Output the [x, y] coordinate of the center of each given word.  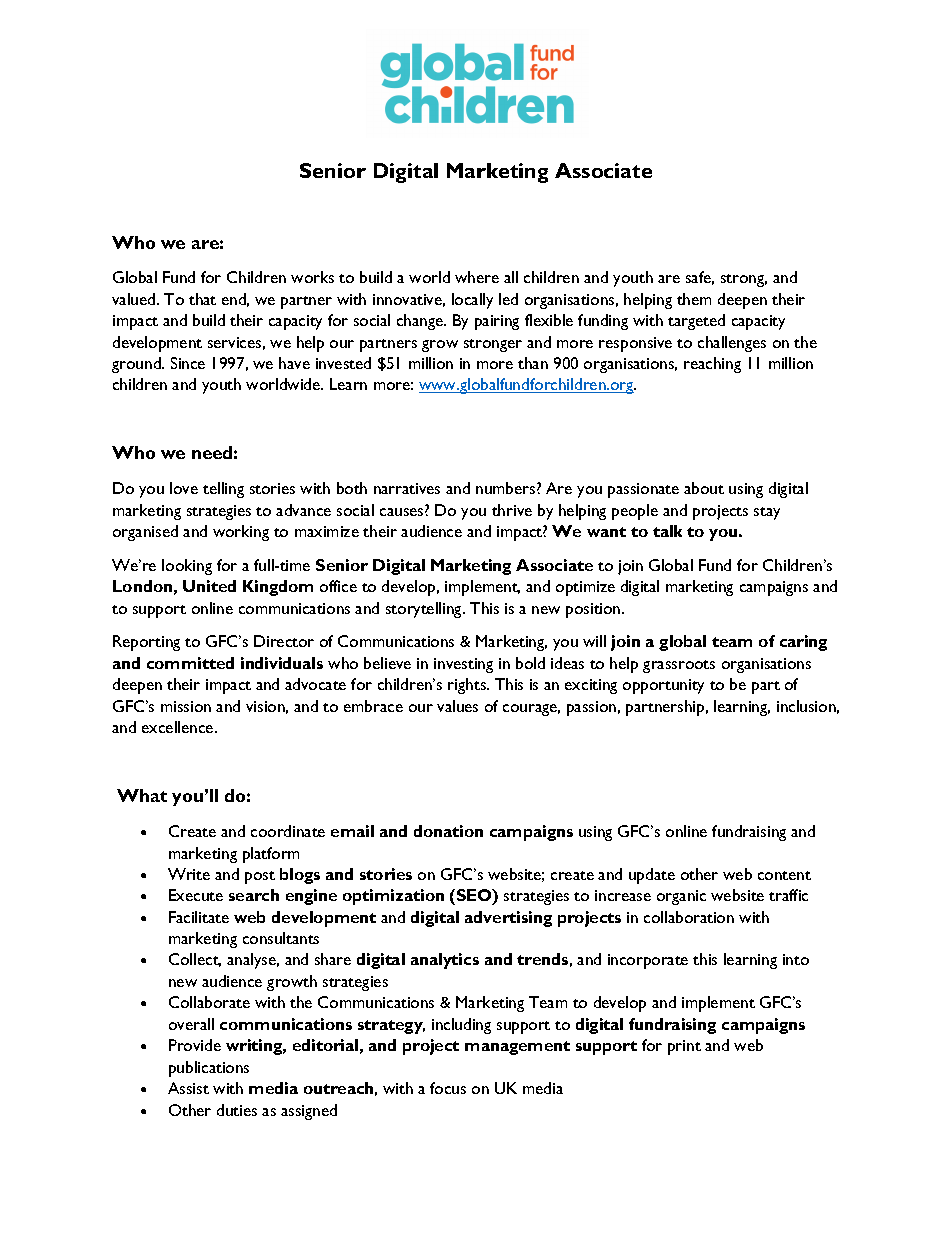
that [202, 299]
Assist [188, 1088]
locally [472, 301]
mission [186, 706]
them [694, 299]
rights [468, 686]
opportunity [663, 686]
